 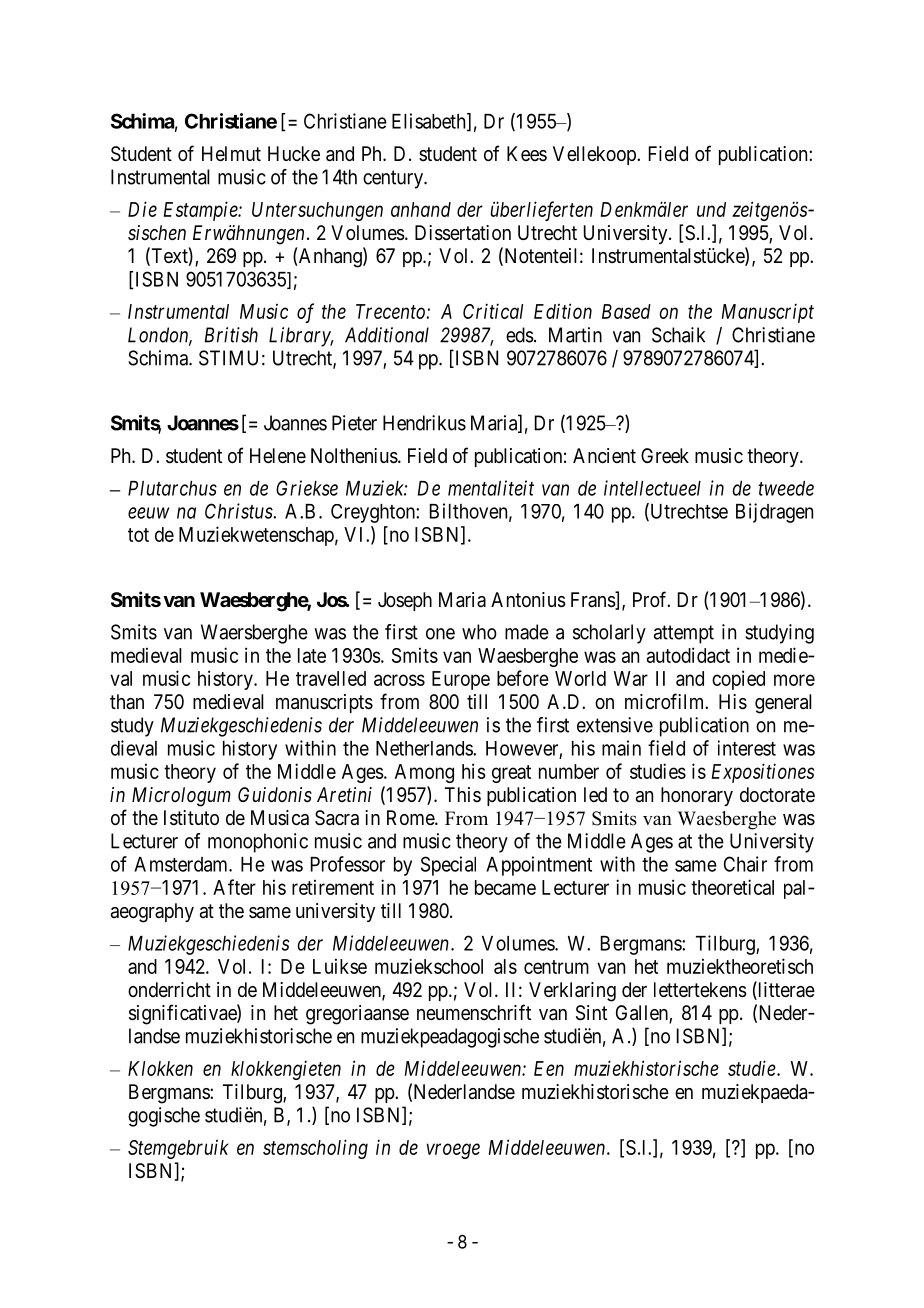 What do you see at coordinates (520, 335) in the screenshot?
I see `eds` at bounding box center [520, 335].
